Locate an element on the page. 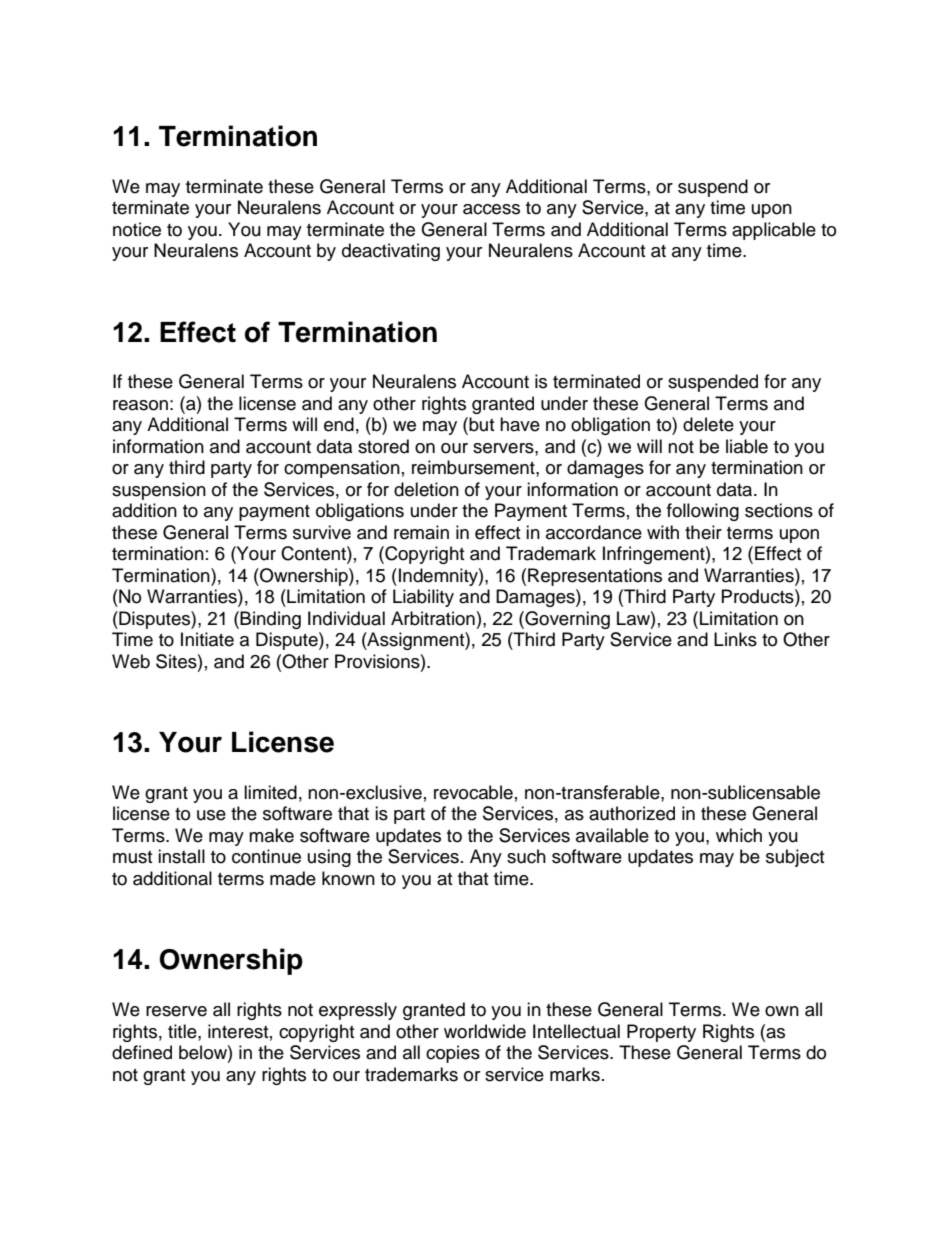 The image size is (952, 1233). which is located at coordinates (739, 835).
